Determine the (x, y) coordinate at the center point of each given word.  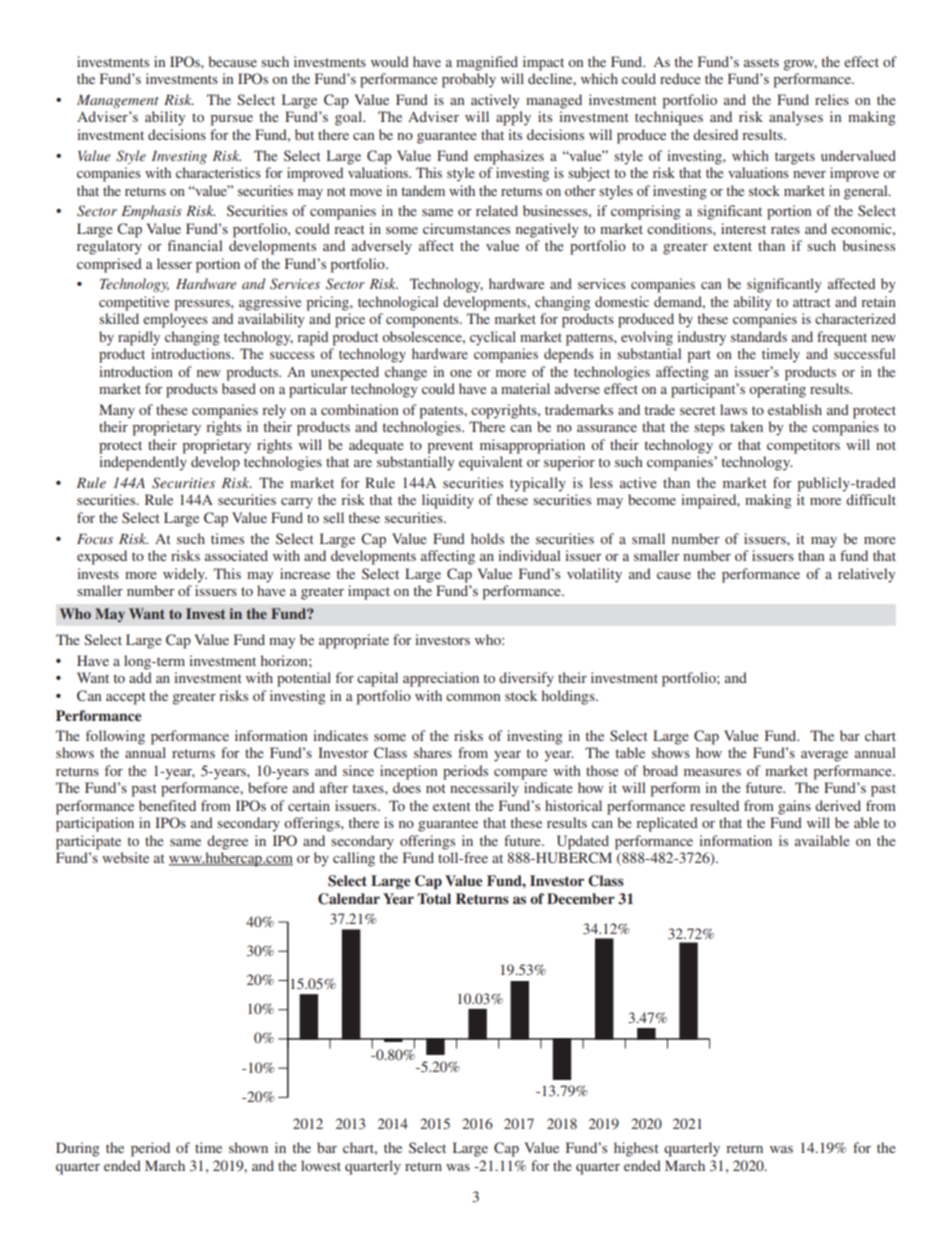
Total (434, 898)
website (125, 857)
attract (811, 302)
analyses (796, 118)
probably (469, 80)
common (473, 697)
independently (143, 463)
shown (248, 1147)
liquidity (448, 501)
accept (126, 698)
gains (794, 807)
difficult (871, 499)
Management (118, 101)
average (824, 756)
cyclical (493, 338)
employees (175, 320)
